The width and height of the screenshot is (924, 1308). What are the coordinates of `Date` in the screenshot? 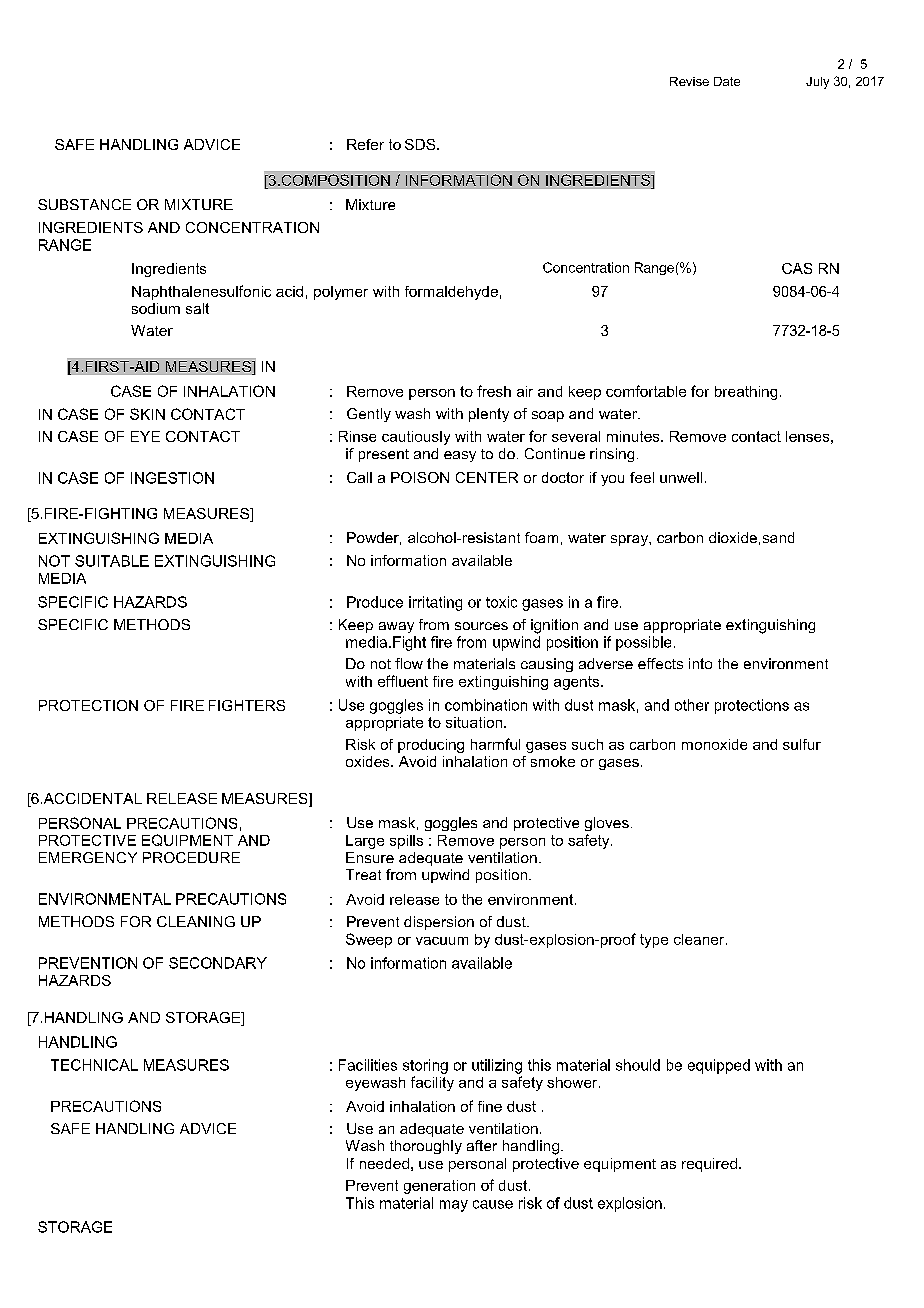 It's located at (727, 81).
